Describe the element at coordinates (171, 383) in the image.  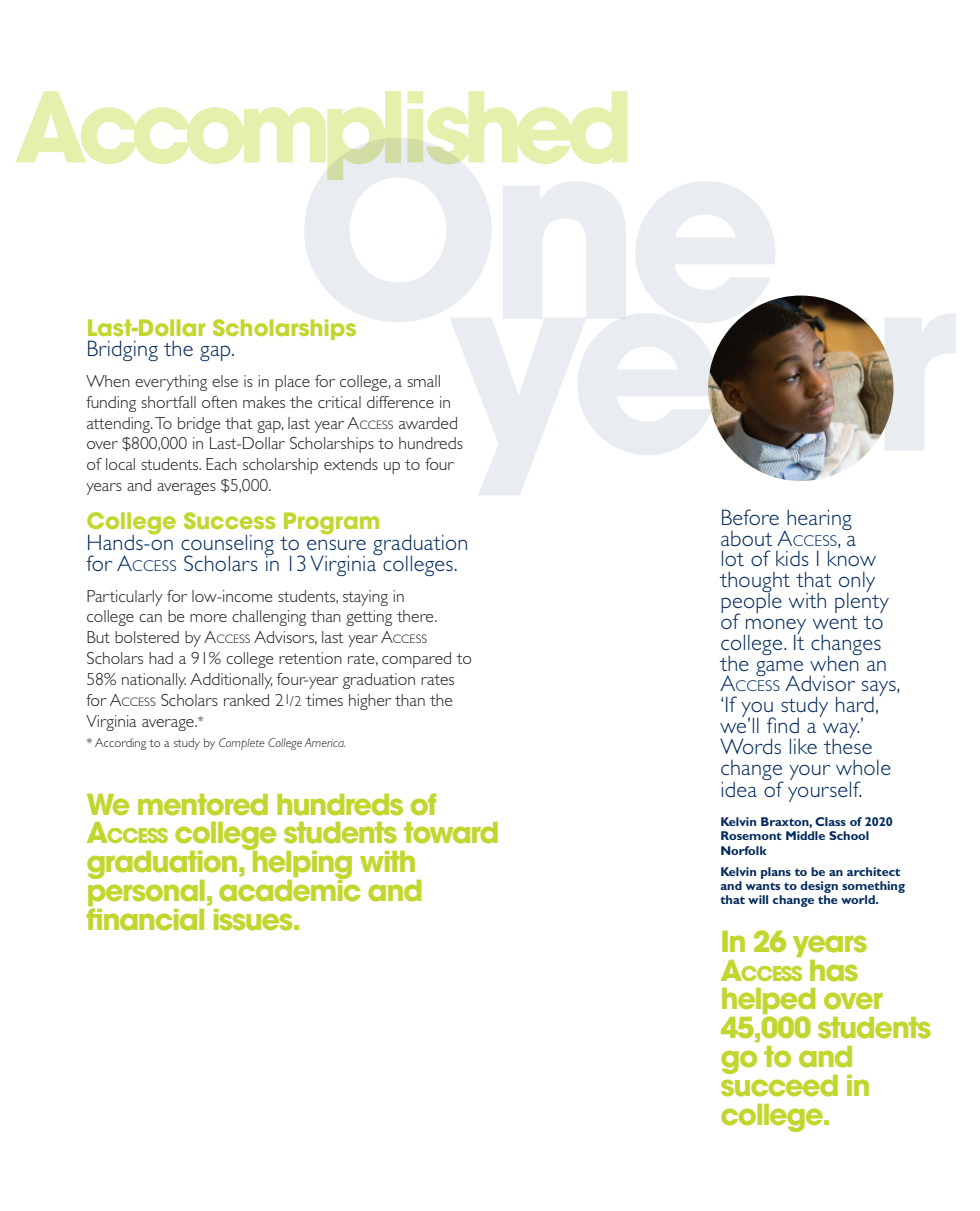
I see `everything` at that location.
